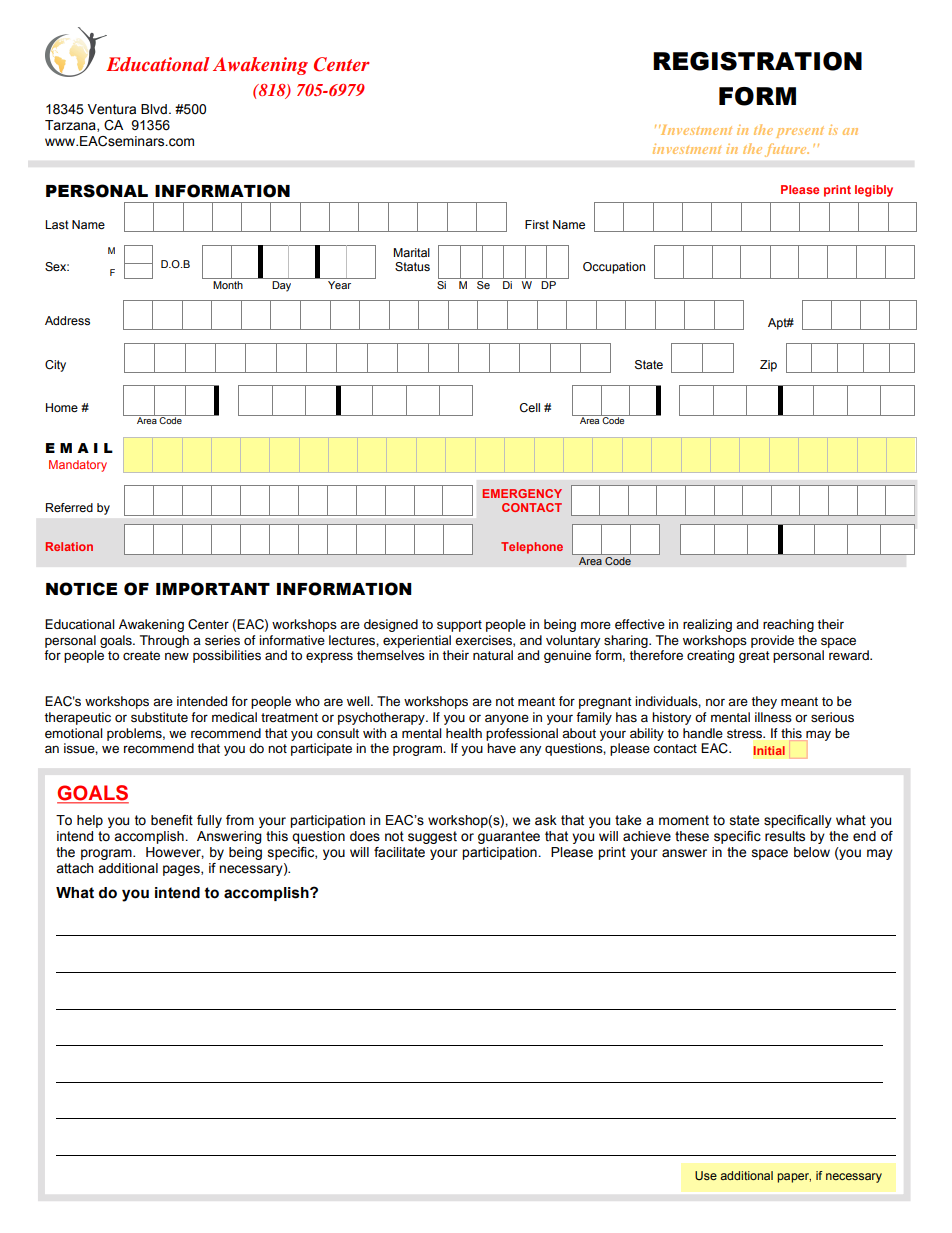  Describe the element at coordinates (769, 750) in the document. I see `Initial` at that location.
